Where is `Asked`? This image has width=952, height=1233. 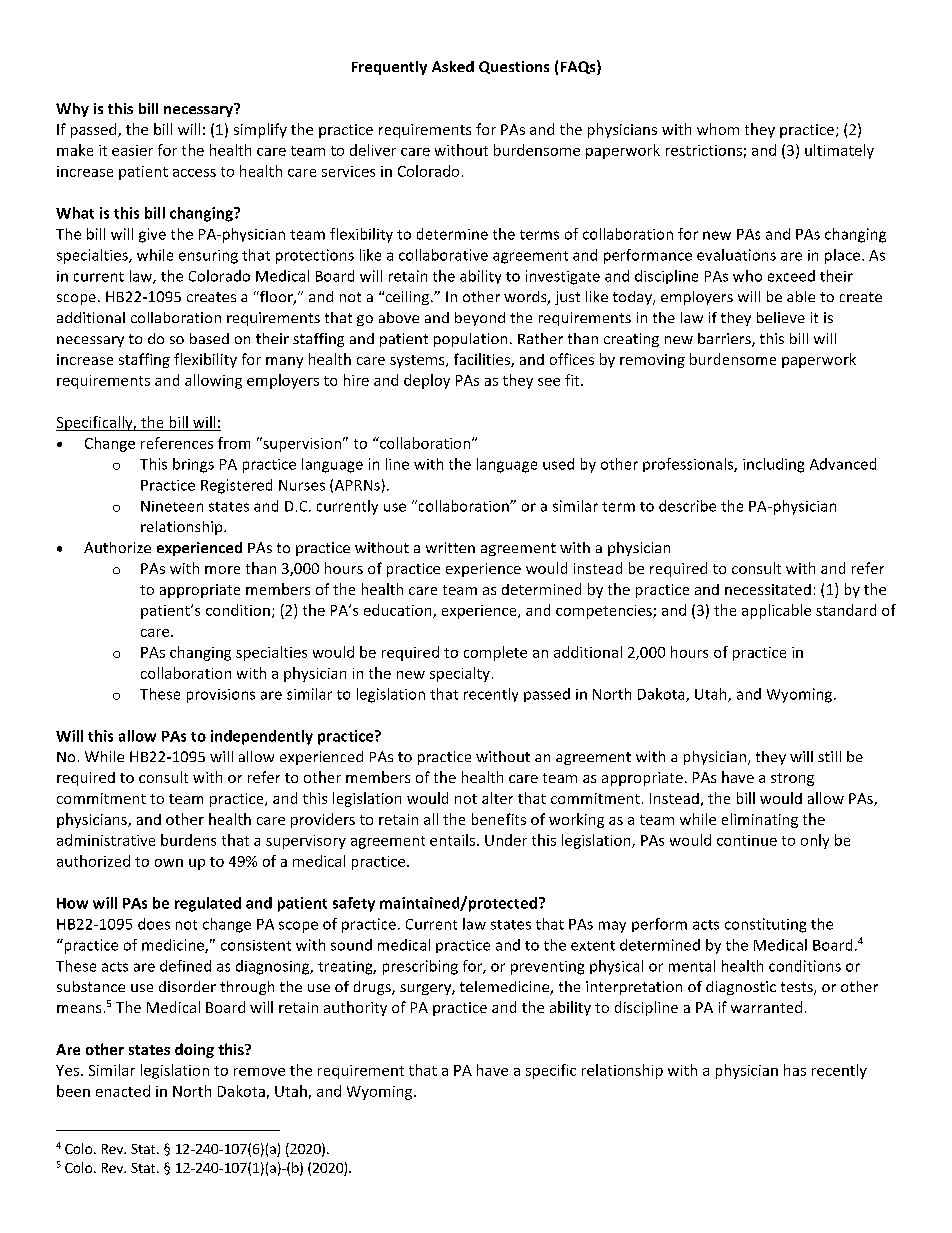 Asked is located at coordinates (453, 66).
